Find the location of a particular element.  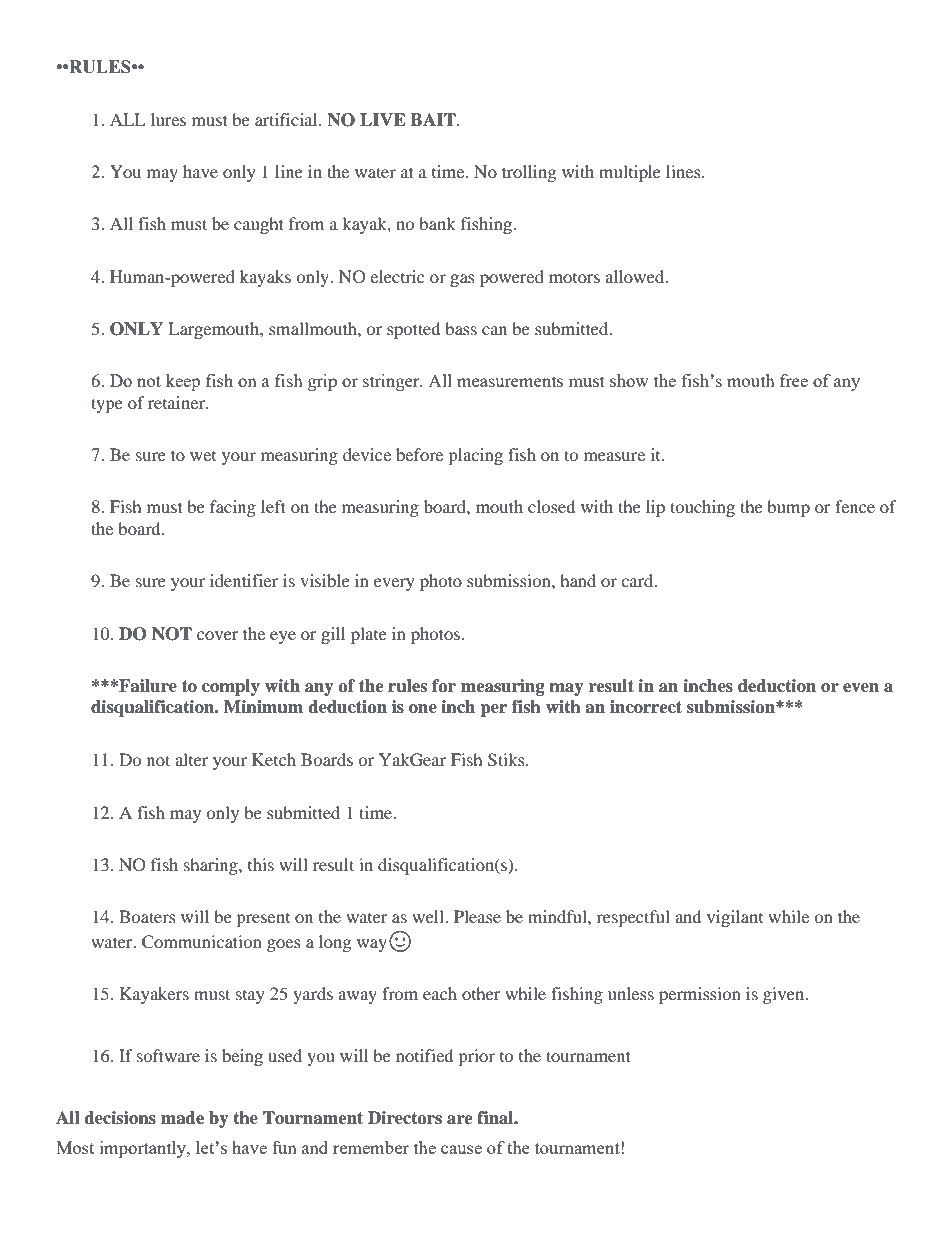

plate is located at coordinates (369, 635).
